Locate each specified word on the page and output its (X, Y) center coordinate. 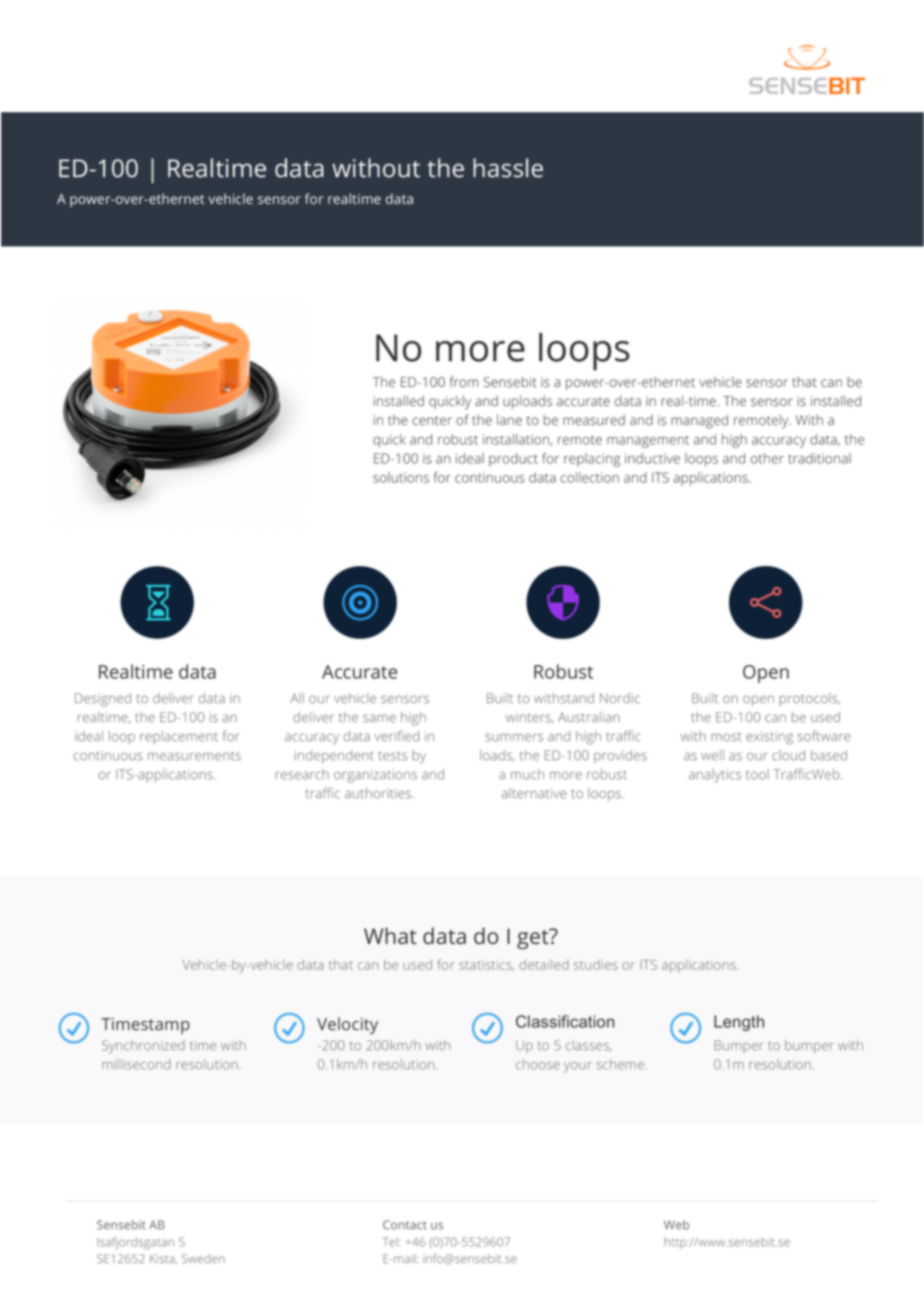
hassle (508, 168)
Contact (405, 1225)
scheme (621, 1064)
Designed (103, 700)
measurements (194, 756)
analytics (715, 776)
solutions (401, 477)
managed (699, 421)
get (534, 939)
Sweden (203, 1258)
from (464, 381)
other (767, 458)
